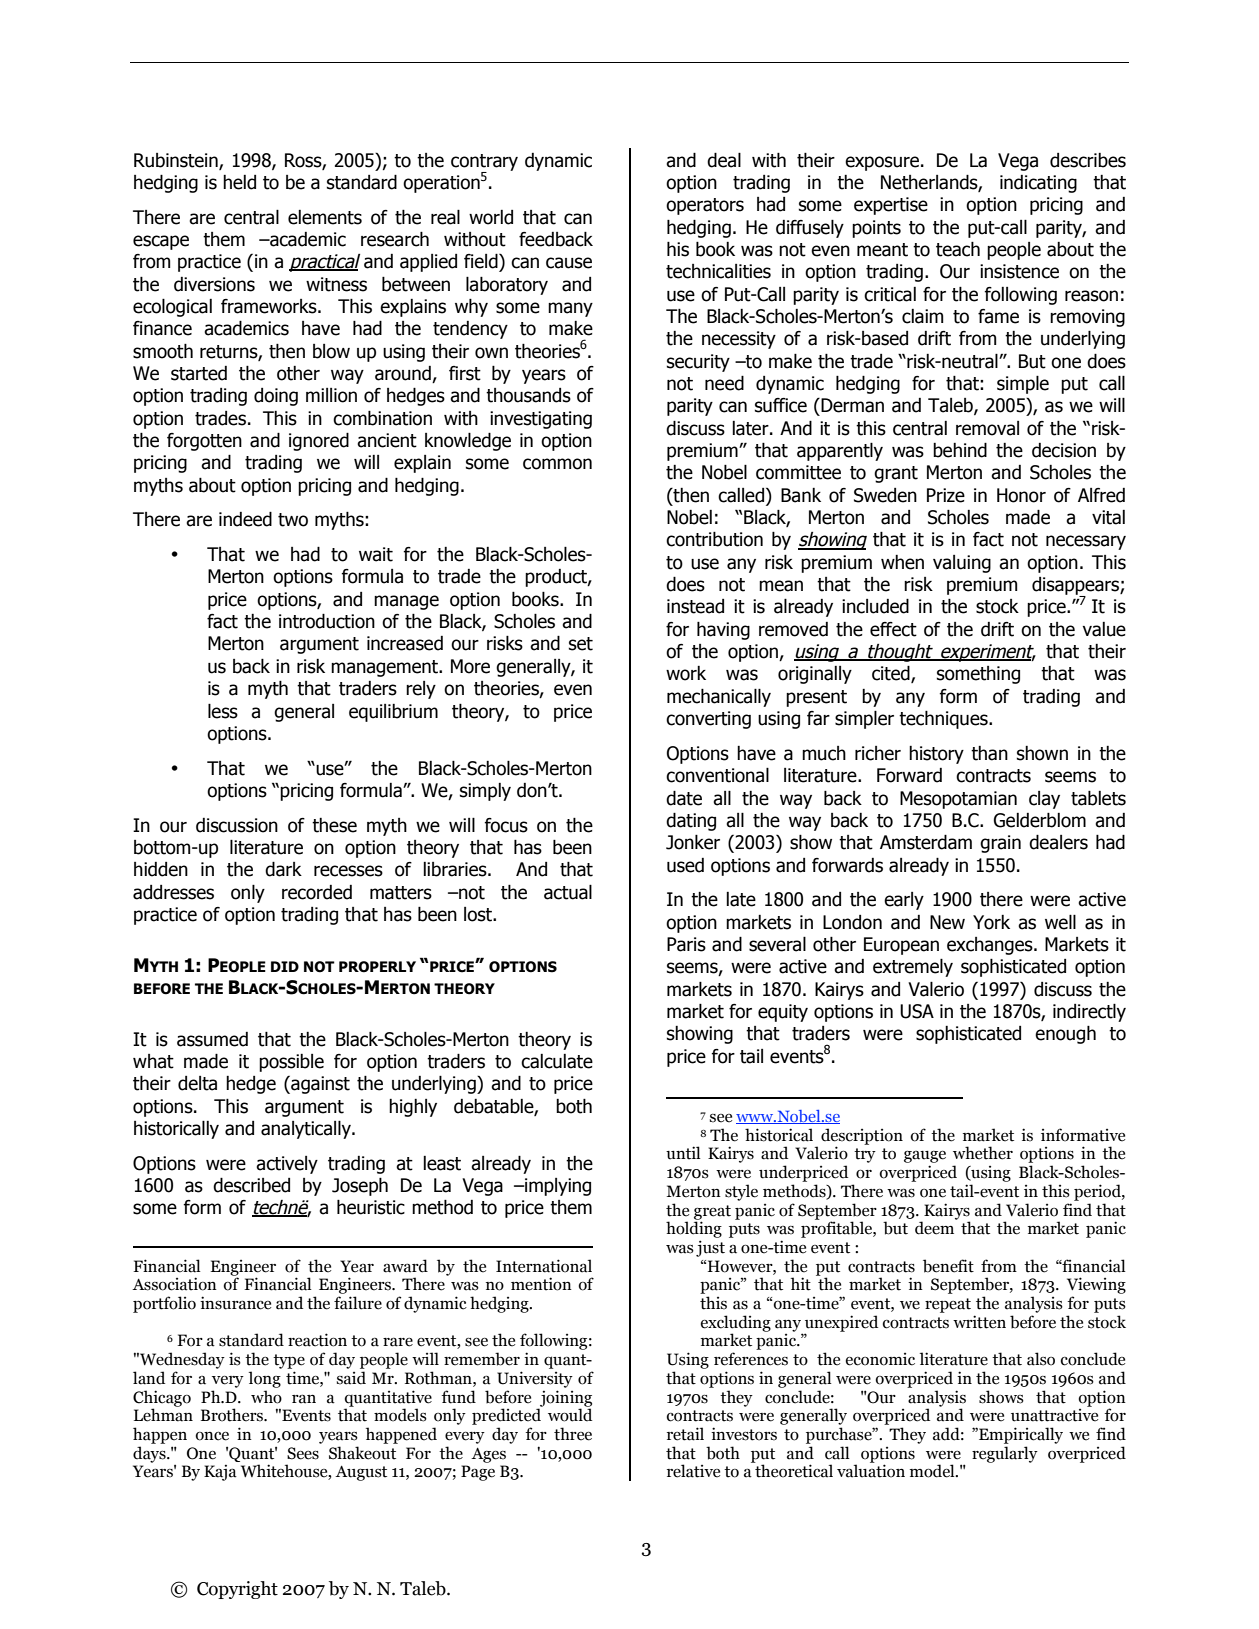 This screenshot has height=1629, width=1259. I want to click on relative, so click(693, 1471).
